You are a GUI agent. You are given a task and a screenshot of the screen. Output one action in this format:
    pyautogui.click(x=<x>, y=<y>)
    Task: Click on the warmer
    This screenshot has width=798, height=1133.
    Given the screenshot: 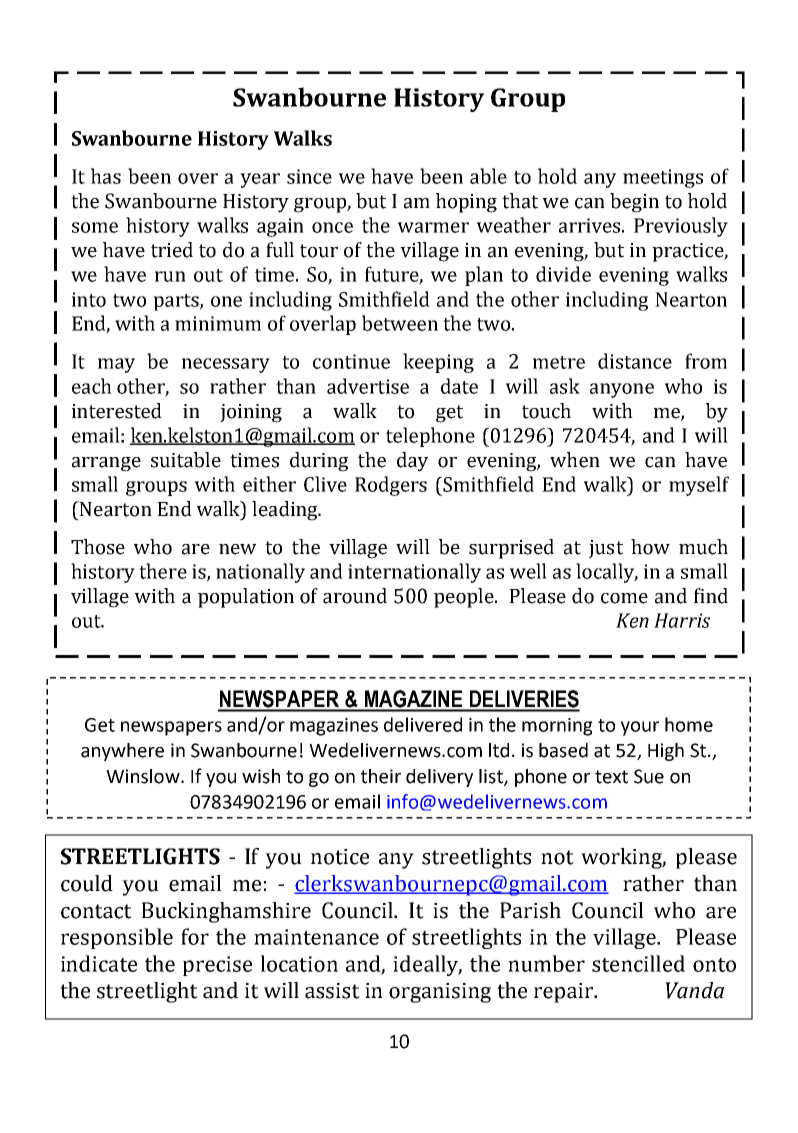 What is the action you would take?
    pyautogui.click(x=433, y=227)
